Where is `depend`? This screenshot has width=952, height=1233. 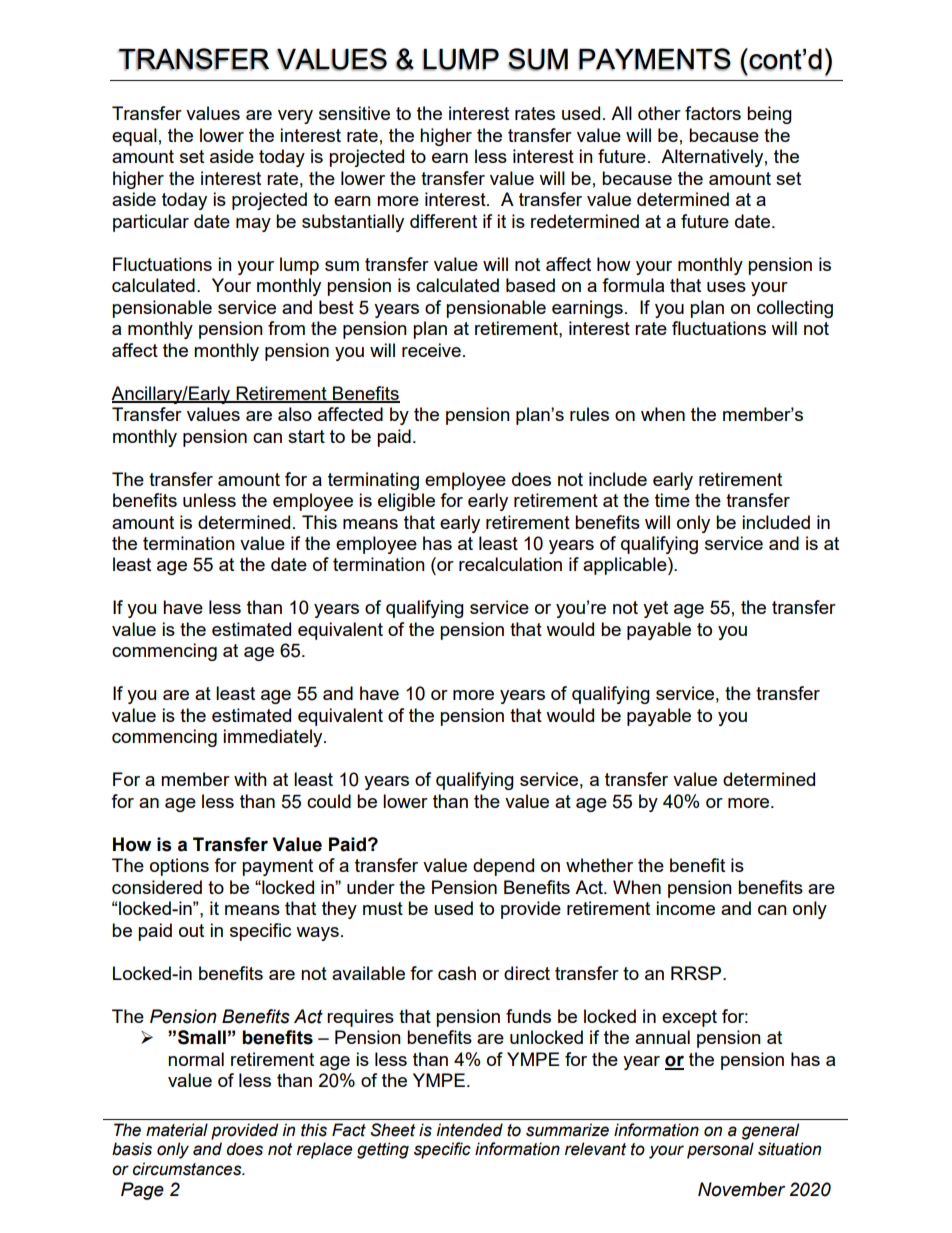
depend is located at coordinates (503, 867).
